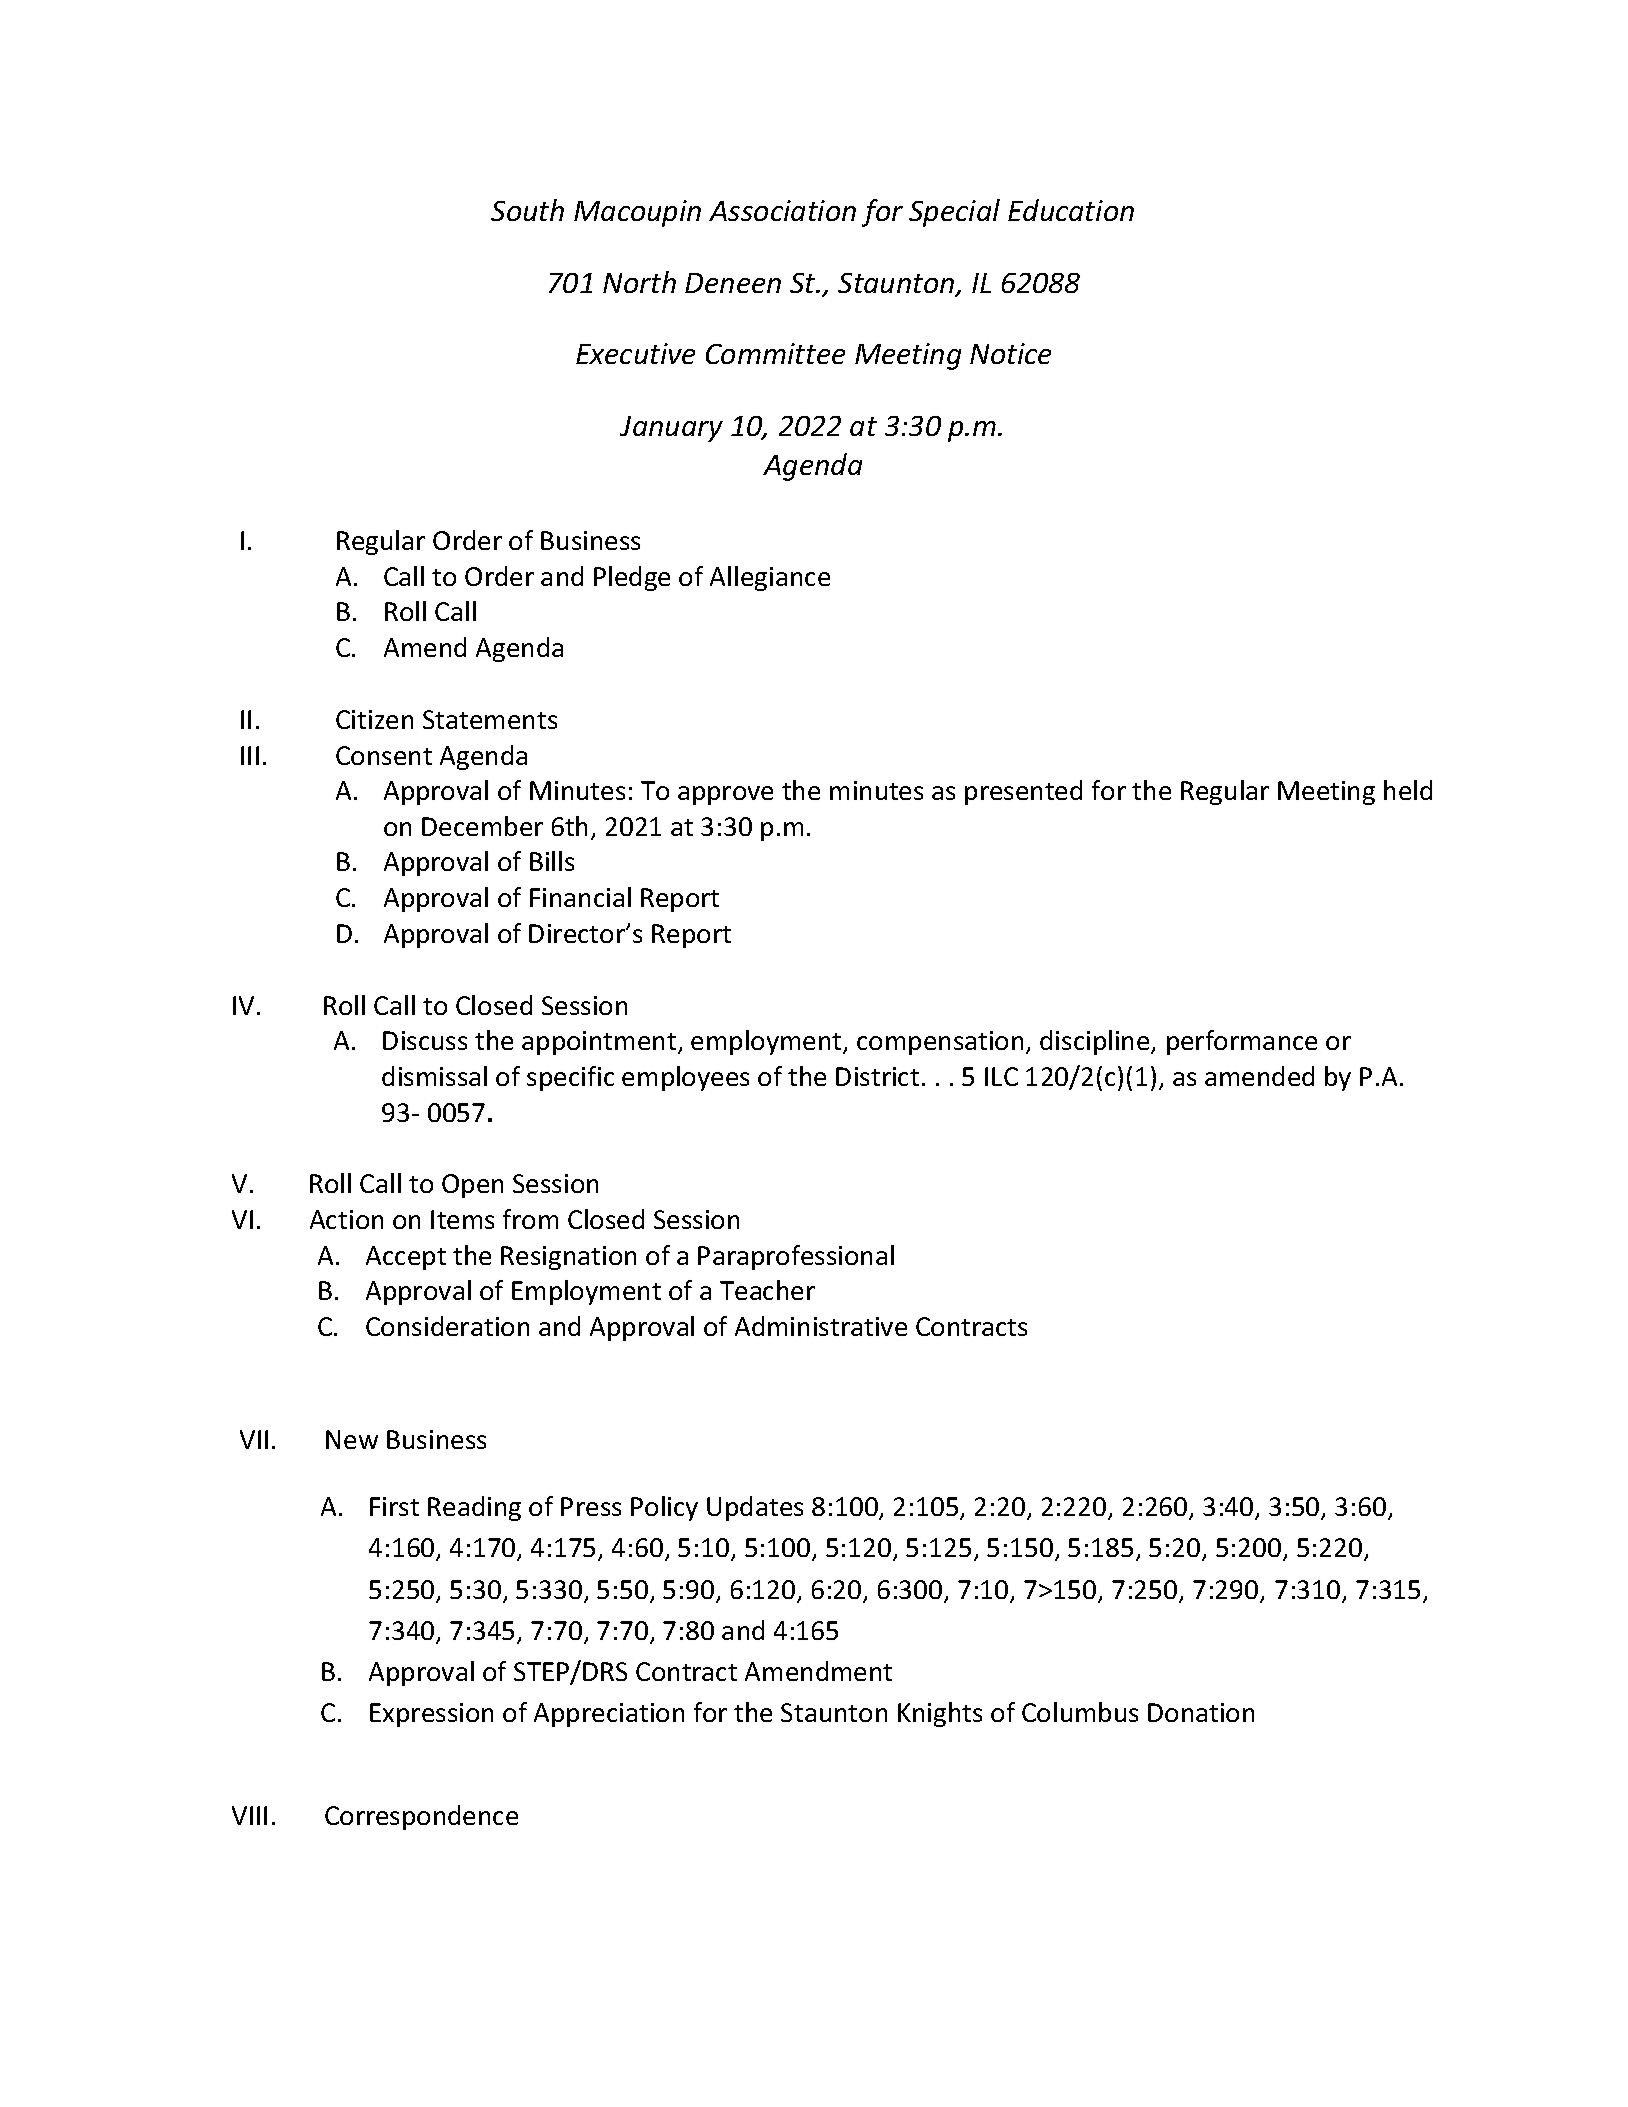 The width and height of the screenshot is (1628, 2107). I want to click on Knights, so click(940, 1714).
